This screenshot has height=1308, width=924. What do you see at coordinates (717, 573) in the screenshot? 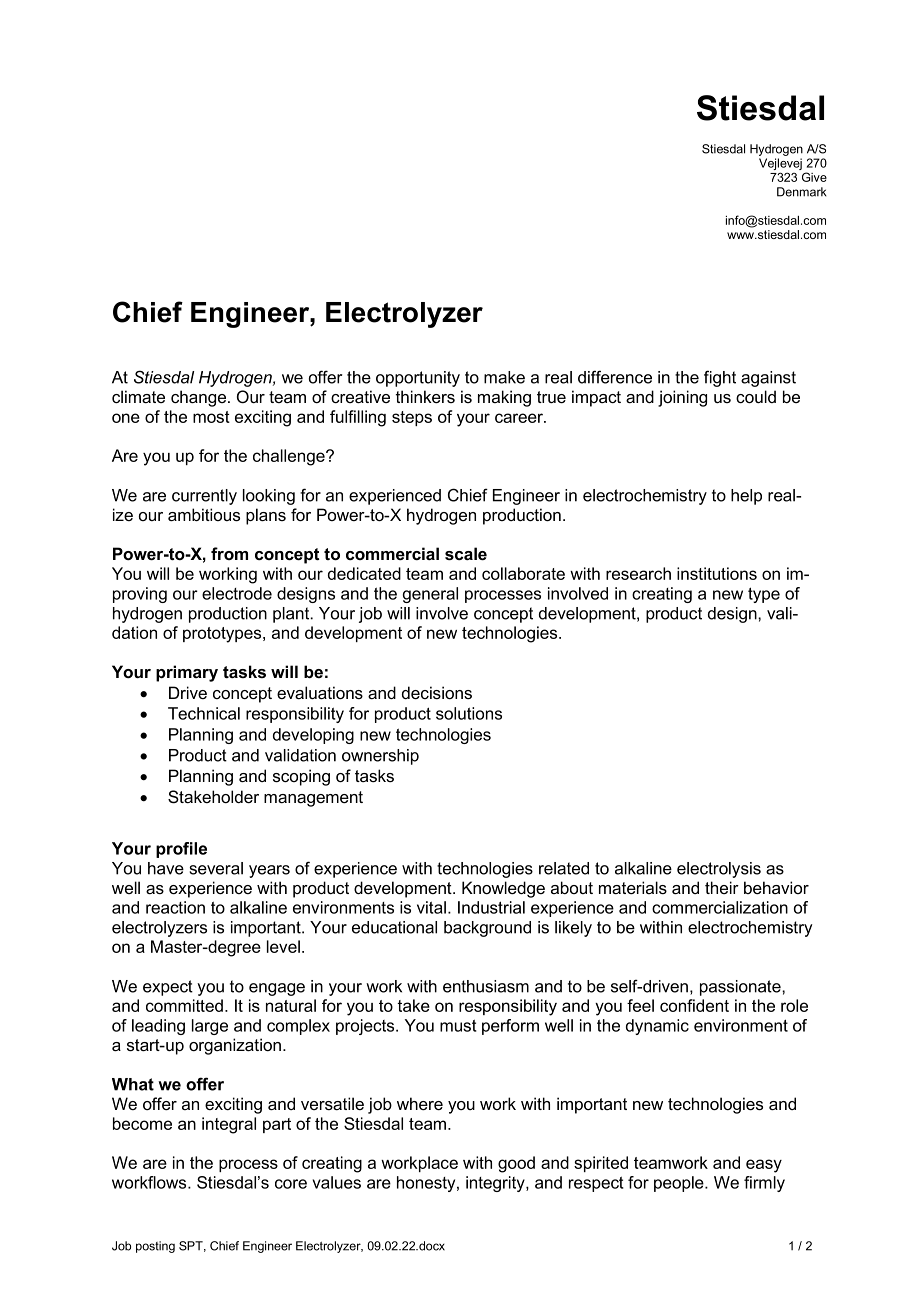
I see `institutions` at bounding box center [717, 573].
